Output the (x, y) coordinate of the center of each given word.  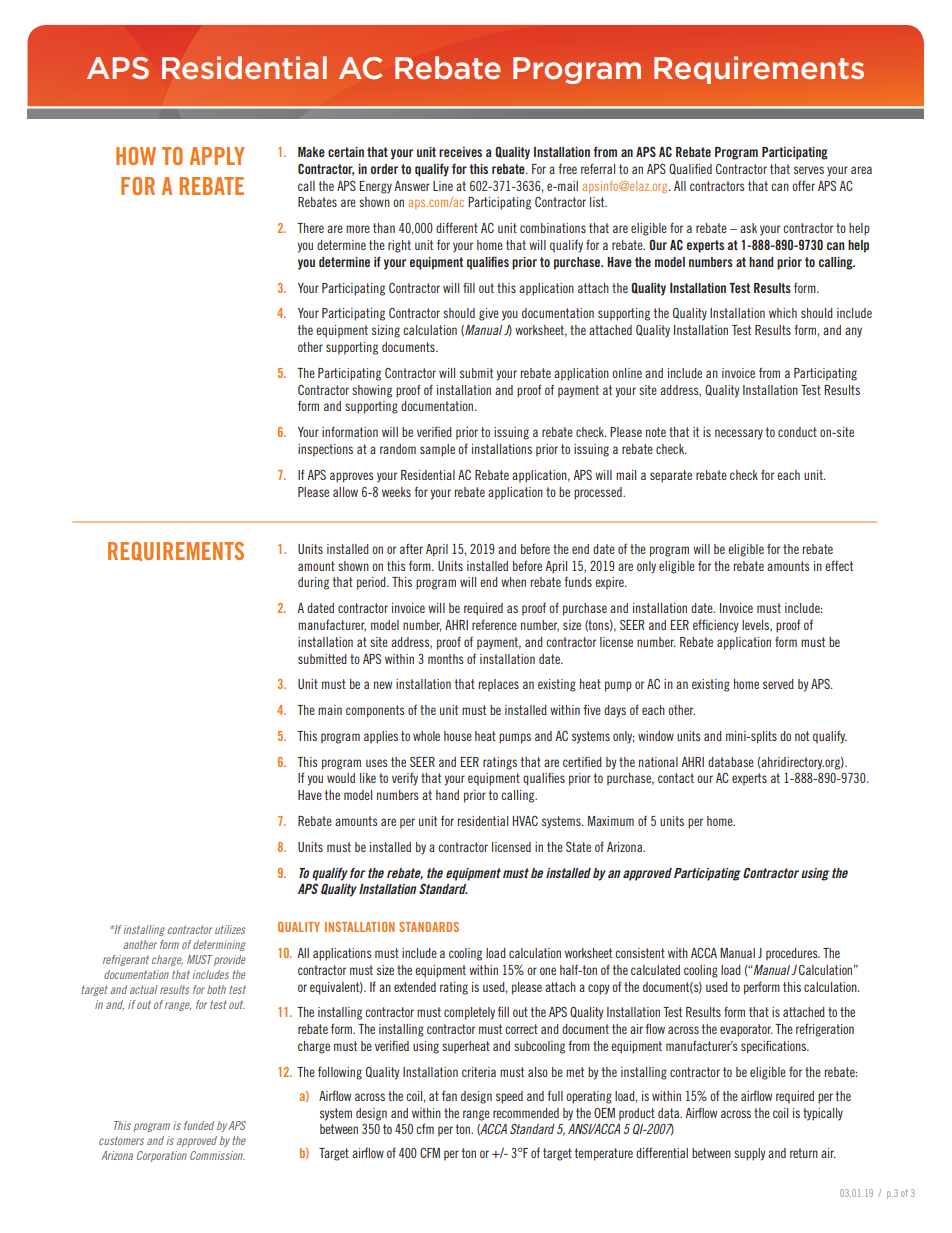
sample (437, 450)
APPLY (217, 156)
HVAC (525, 821)
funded (199, 1125)
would (341, 778)
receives (460, 152)
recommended (526, 1113)
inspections (325, 450)
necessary (739, 434)
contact (676, 778)
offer (803, 185)
